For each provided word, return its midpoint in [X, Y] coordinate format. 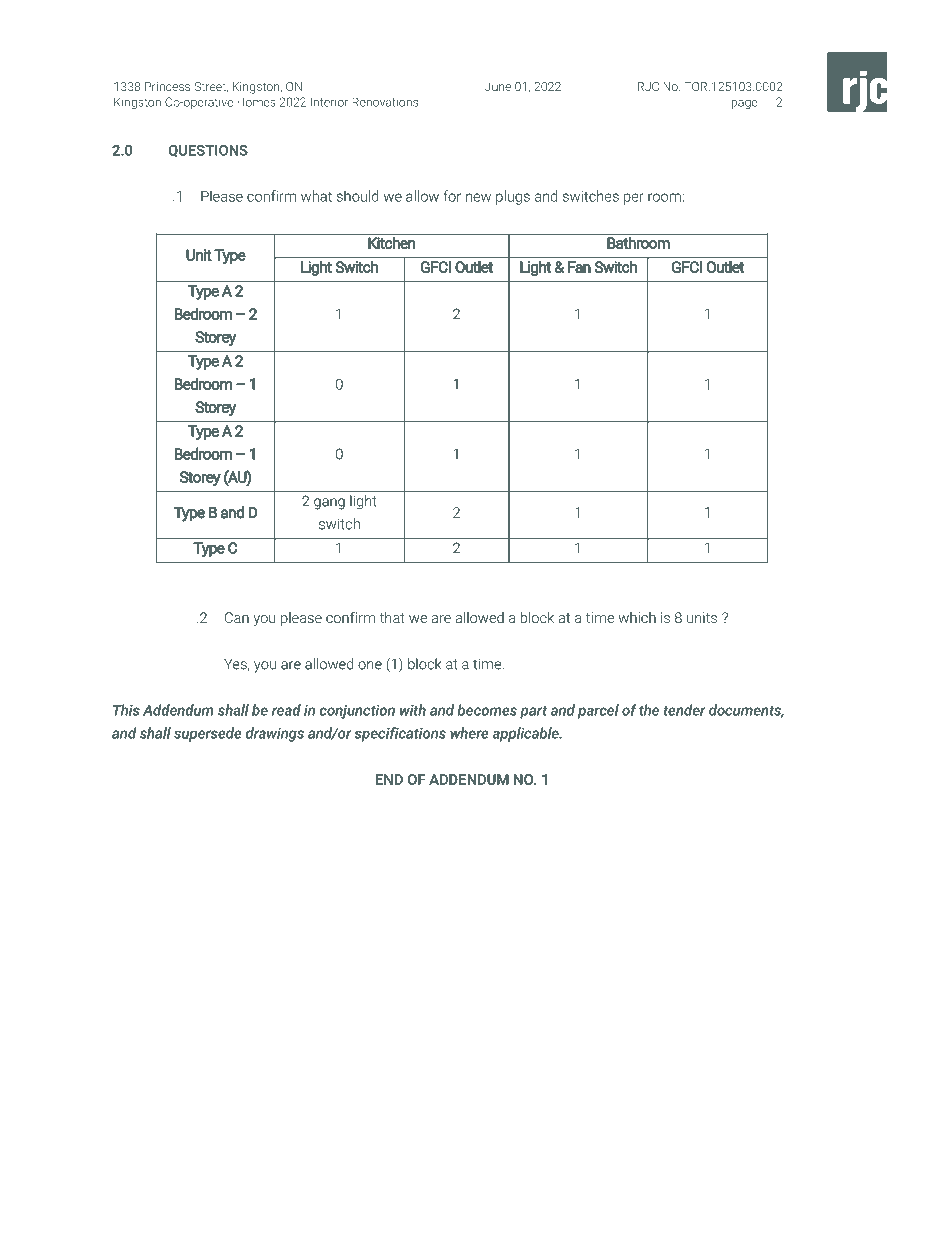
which [637, 617]
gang [329, 504]
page [744, 104]
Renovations [385, 102]
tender [684, 710]
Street [211, 87]
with [413, 710]
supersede [207, 734]
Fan [579, 267]
